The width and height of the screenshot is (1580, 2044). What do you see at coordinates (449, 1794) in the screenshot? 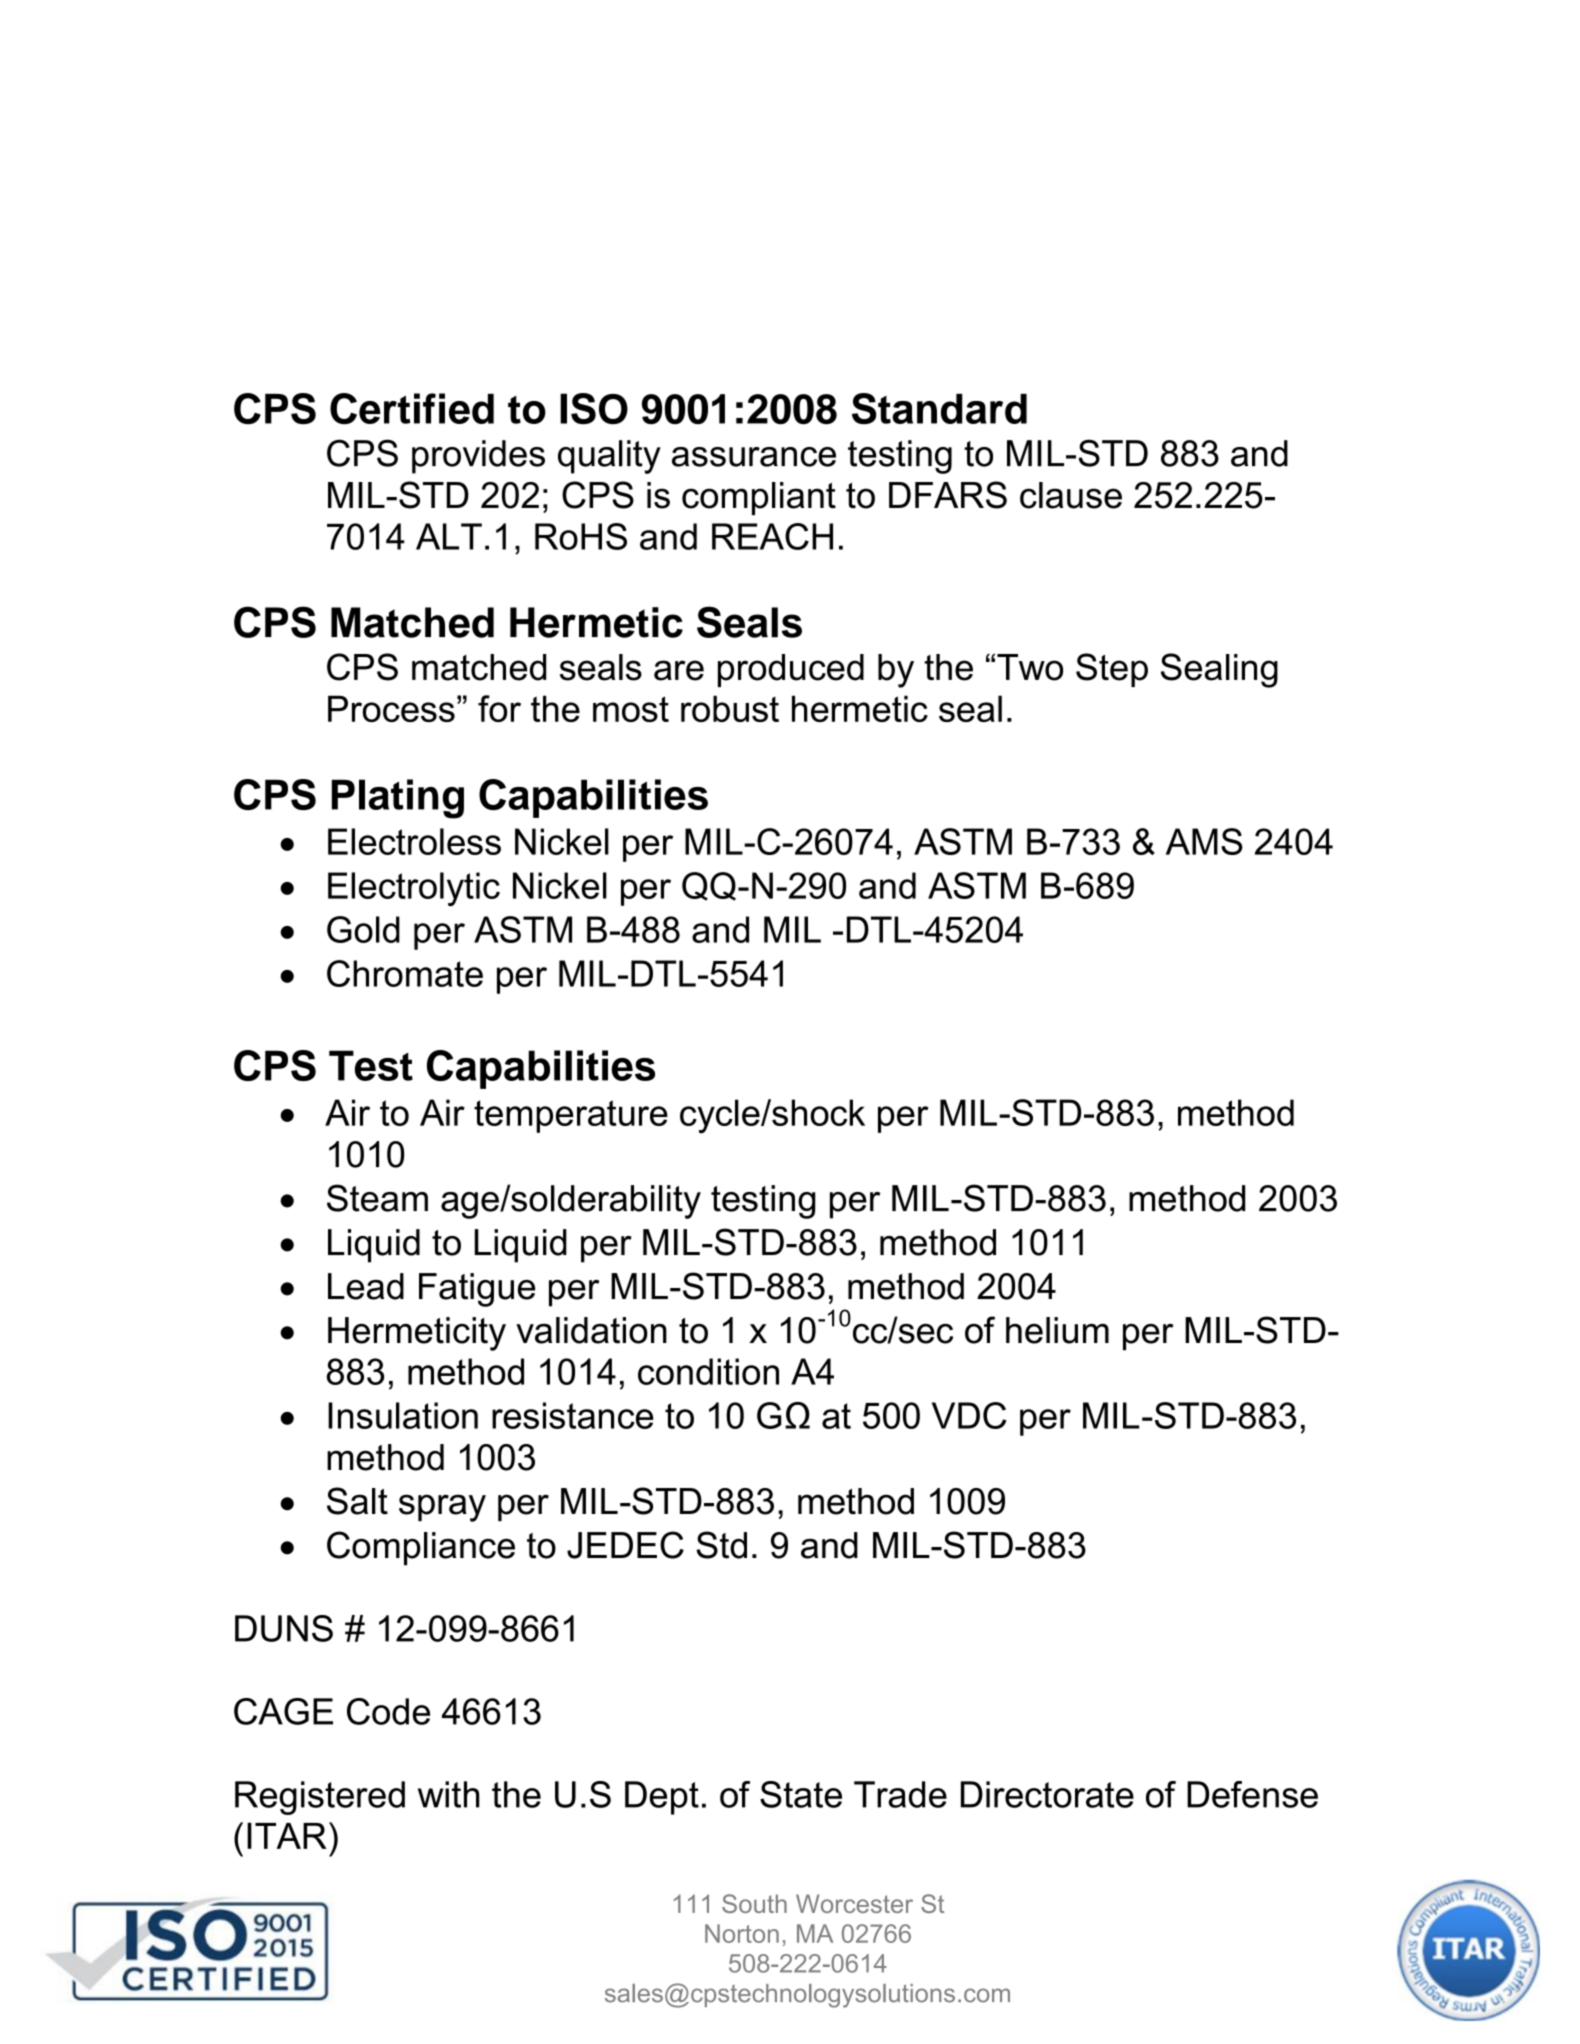
I see `with` at bounding box center [449, 1794].
